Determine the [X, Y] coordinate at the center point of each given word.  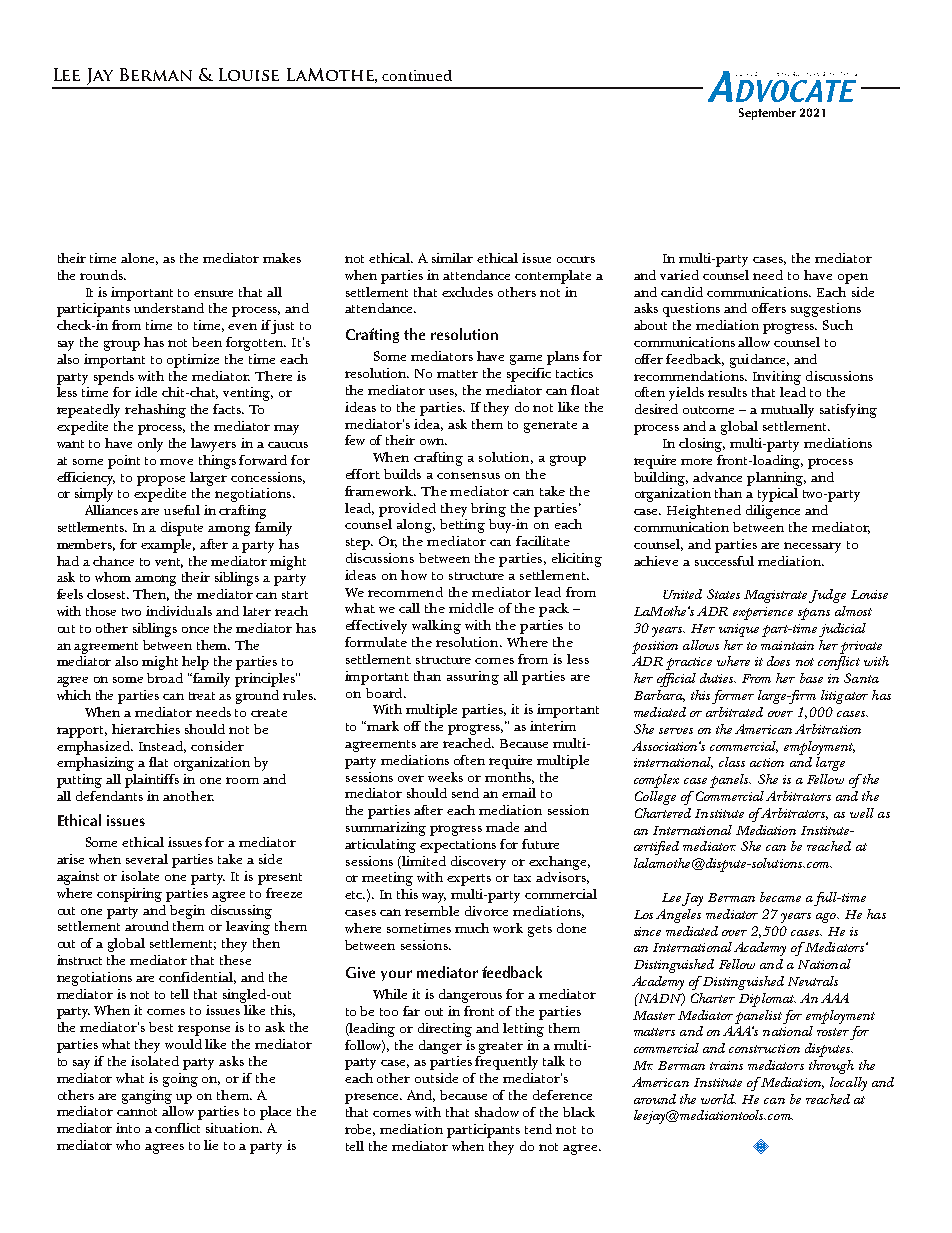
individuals [179, 611]
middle [471, 608]
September [767, 114]
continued [417, 75]
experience [763, 613]
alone [139, 259]
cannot [137, 1112]
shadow [497, 1112]
